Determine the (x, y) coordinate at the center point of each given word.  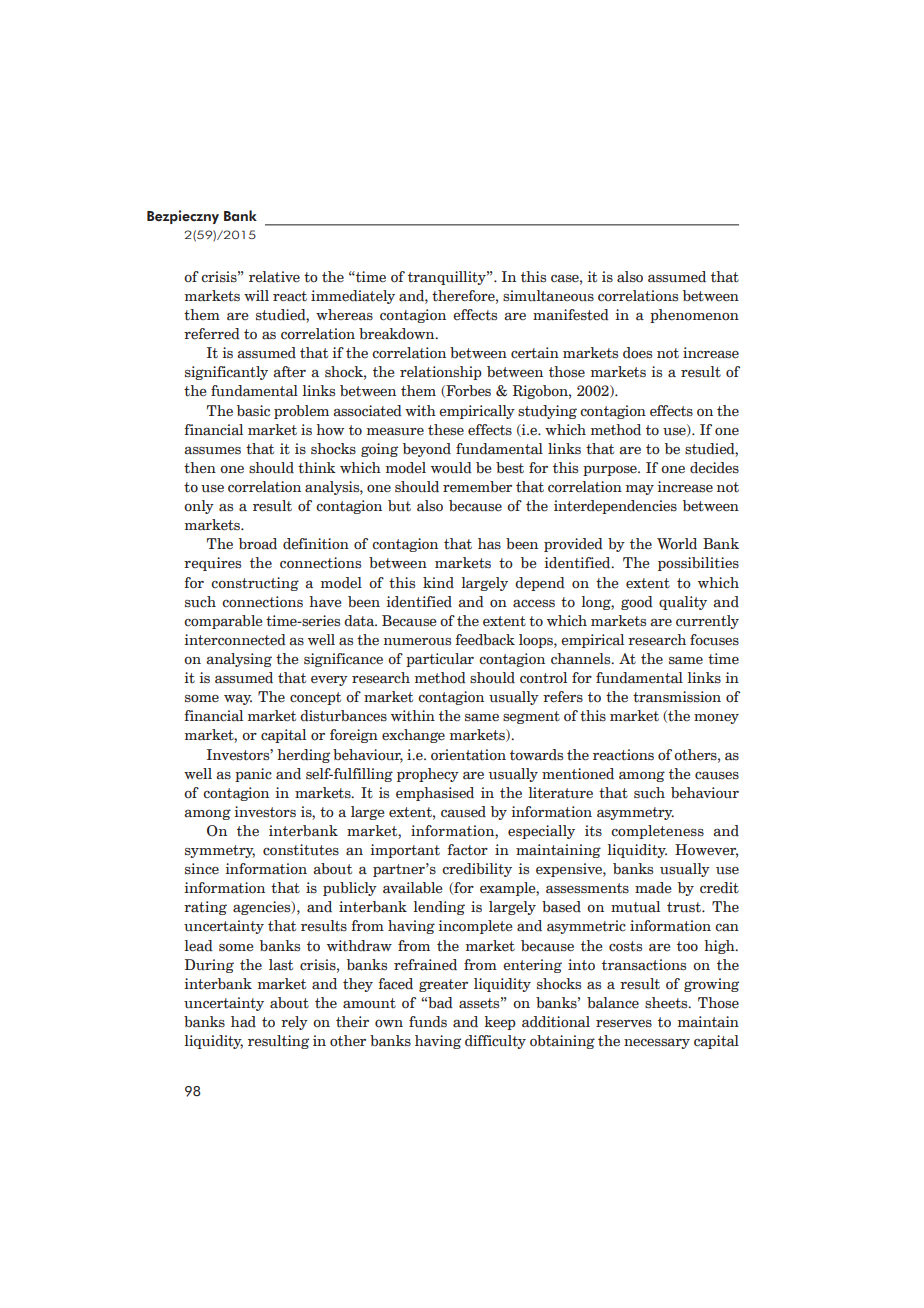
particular (440, 660)
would (451, 467)
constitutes (301, 850)
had (243, 1022)
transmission (677, 697)
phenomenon (694, 316)
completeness (657, 832)
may (640, 490)
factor (467, 850)
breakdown (398, 334)
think (317, 468)
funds (428, 1022)
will (256, 295)
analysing (239, 660)
